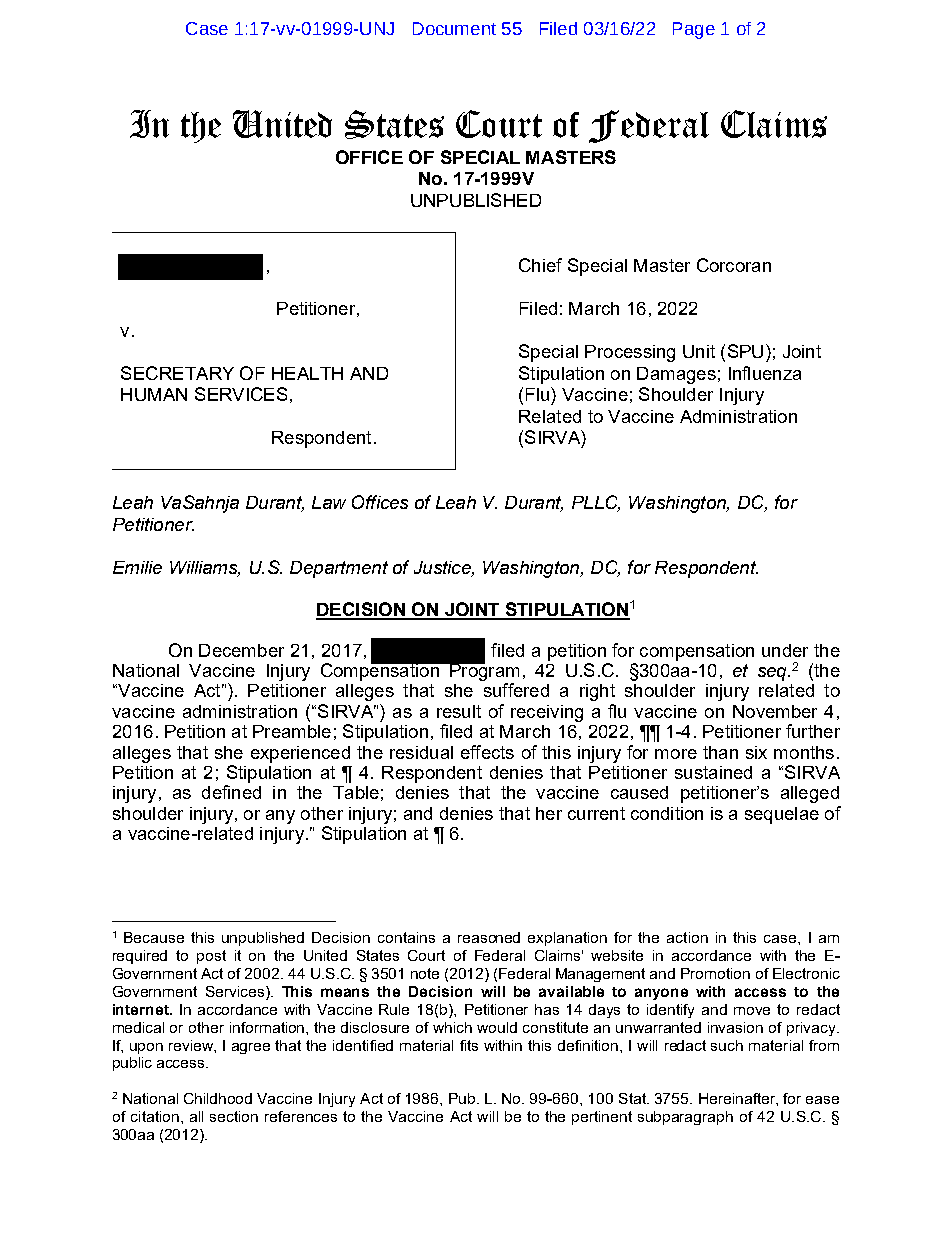 The image size is (952, 1233). I want to click on Corcoran, so click(734, 265).
